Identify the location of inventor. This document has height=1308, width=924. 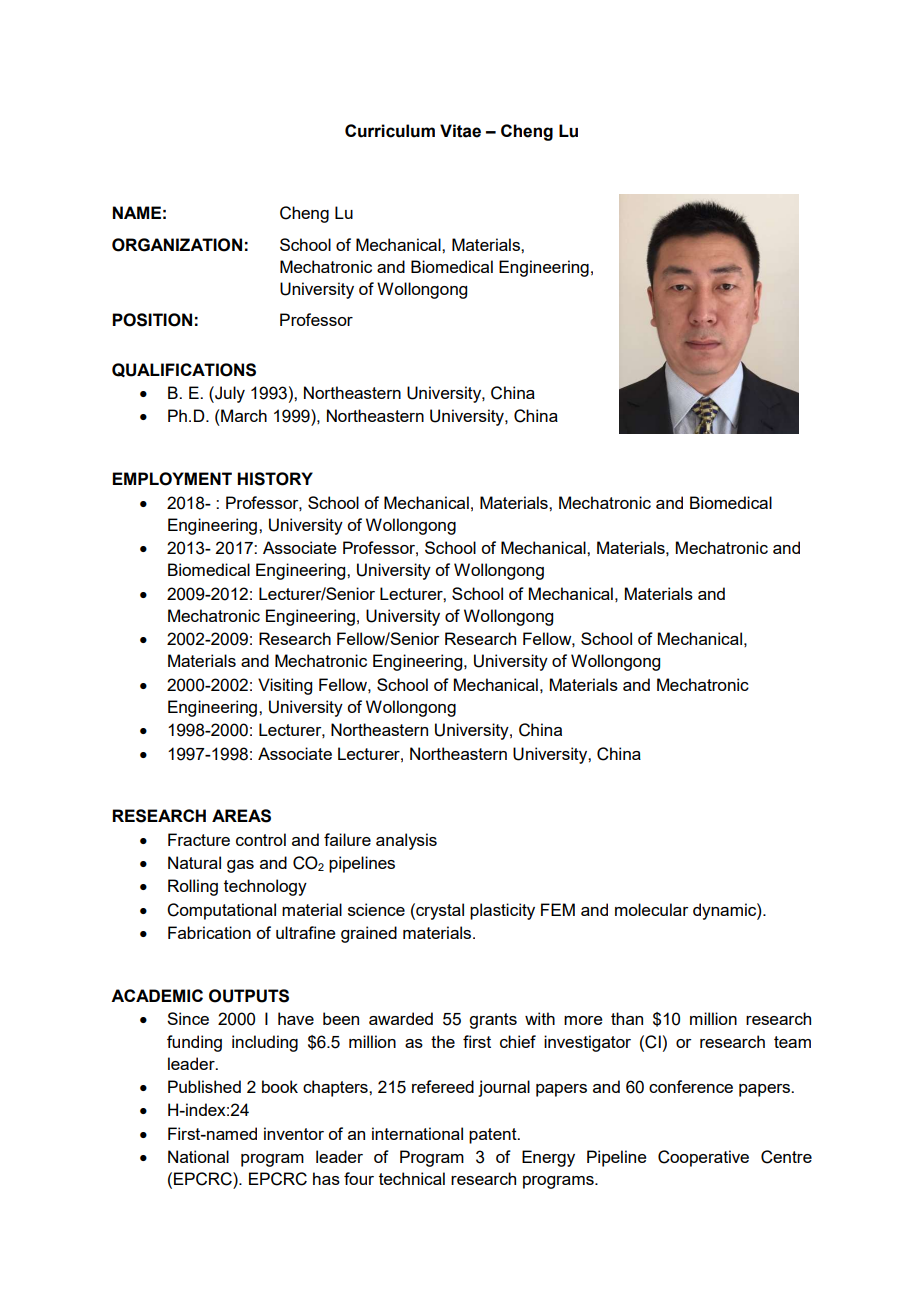
(294, 1133).
